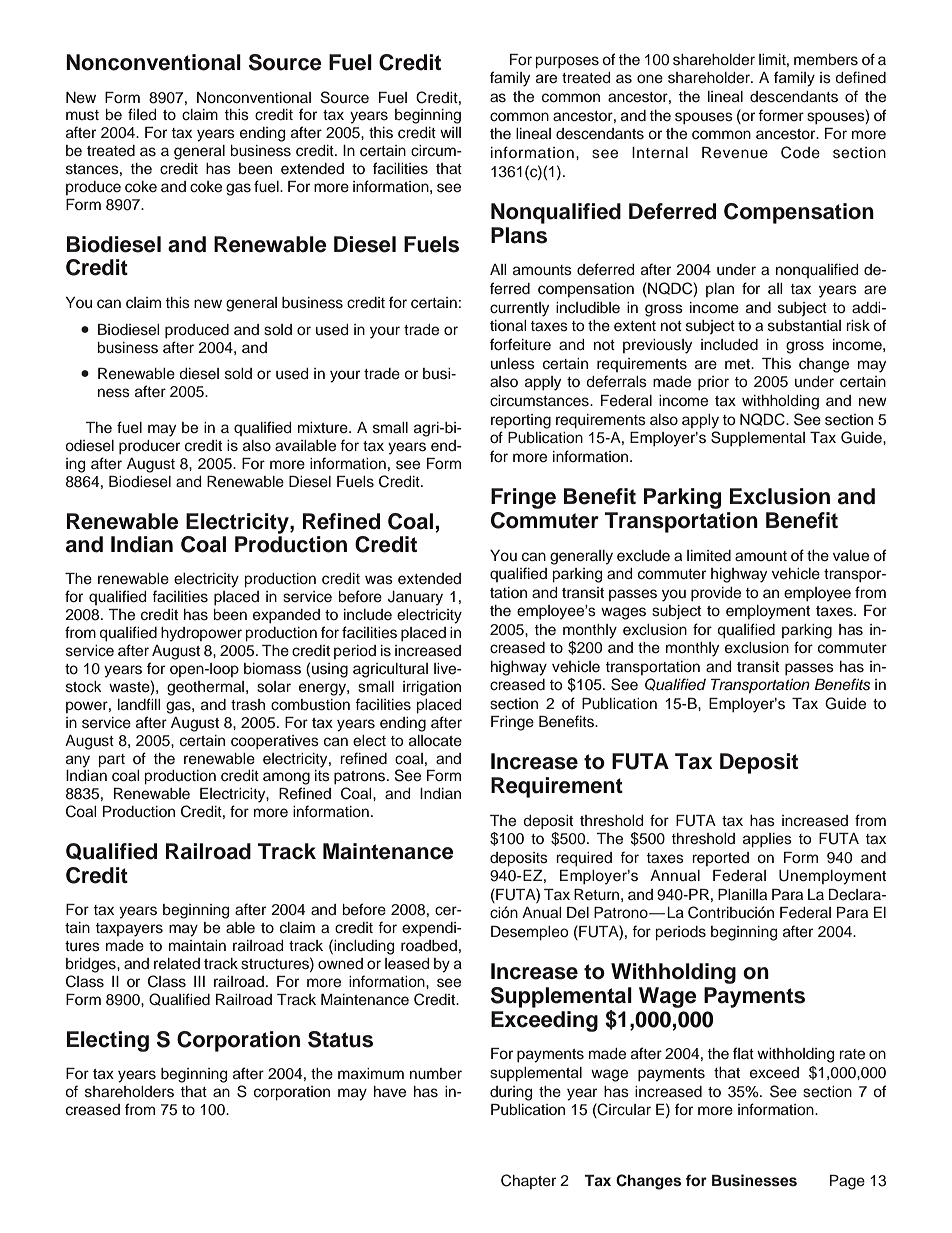 The image size is (952, 1233). Describe the element at coordinates (826, 60) in the page. I see `members` at that location.
